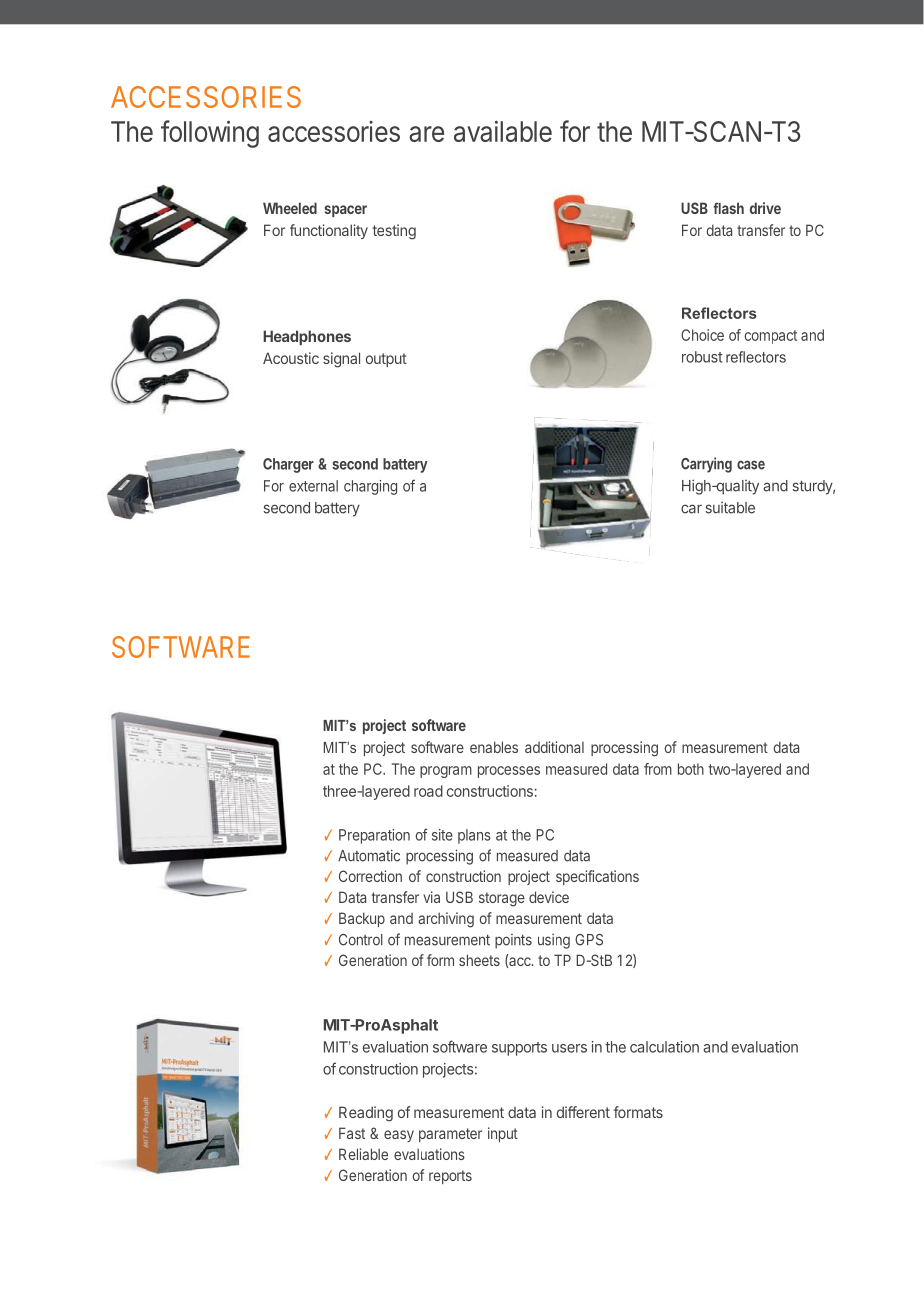 This page has width=924, height=1314. I want to click on enables, so click(494, 747).
